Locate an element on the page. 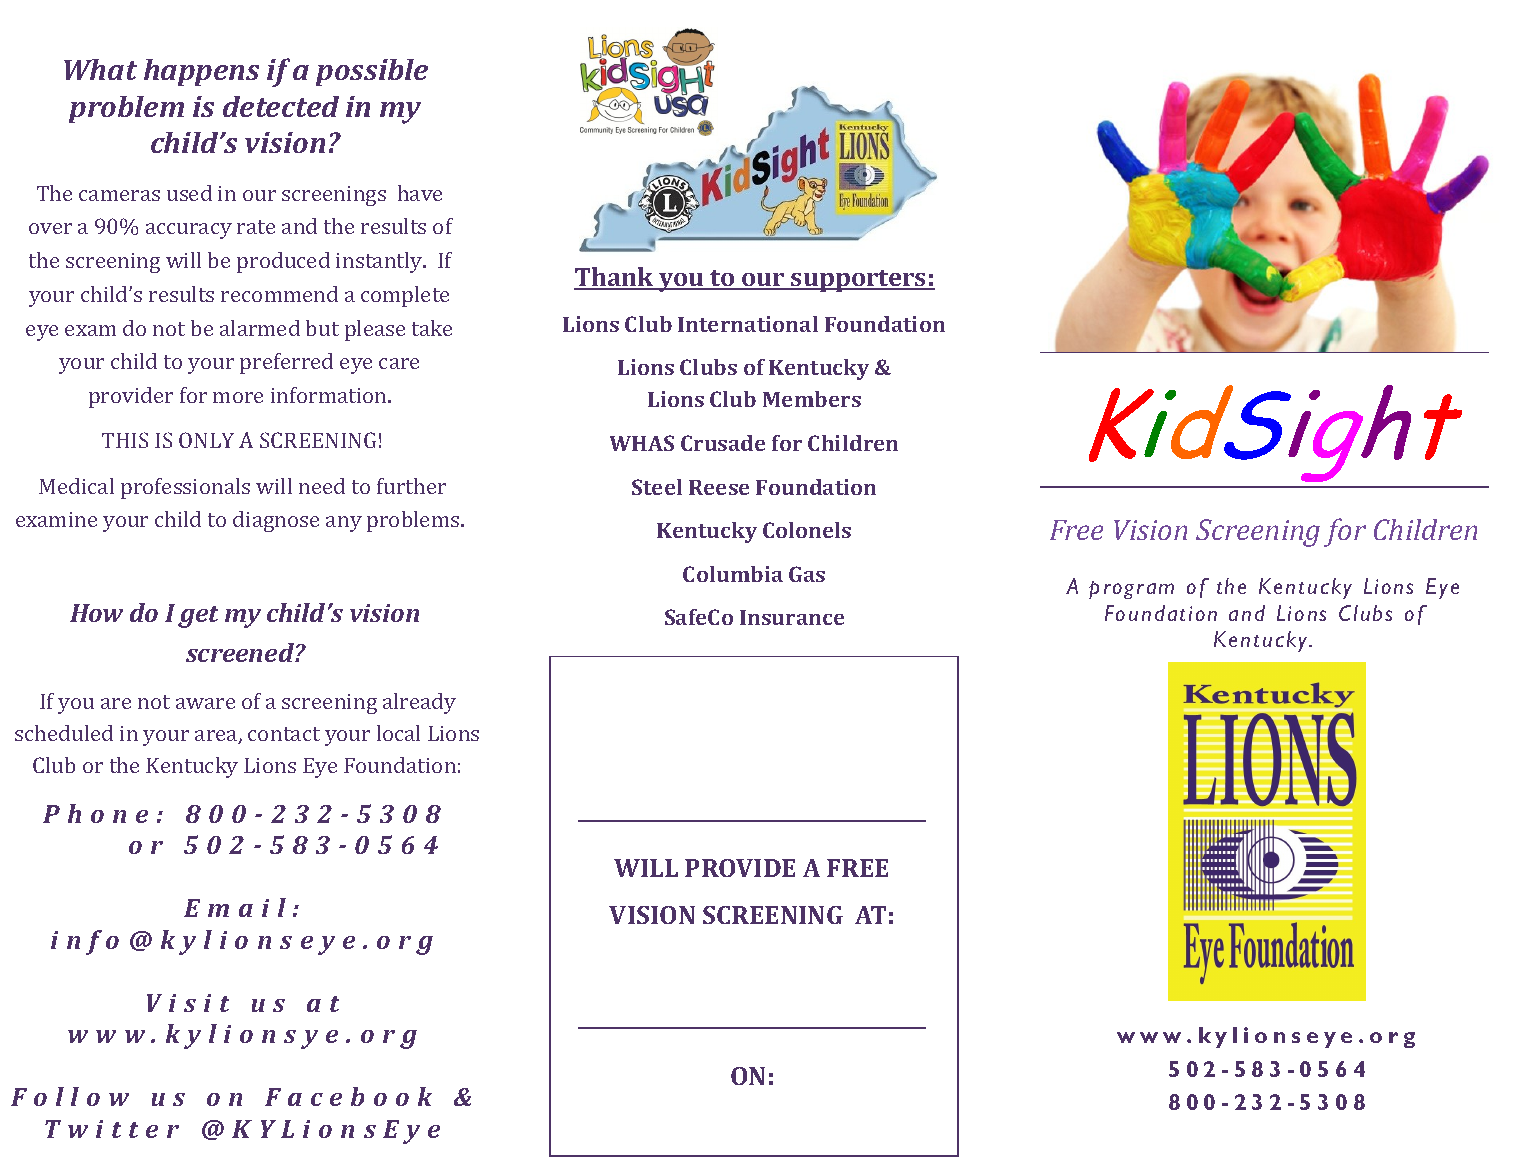 The width and height of the document is (1519, 1174). happens is located at coordinates (201, 72).
